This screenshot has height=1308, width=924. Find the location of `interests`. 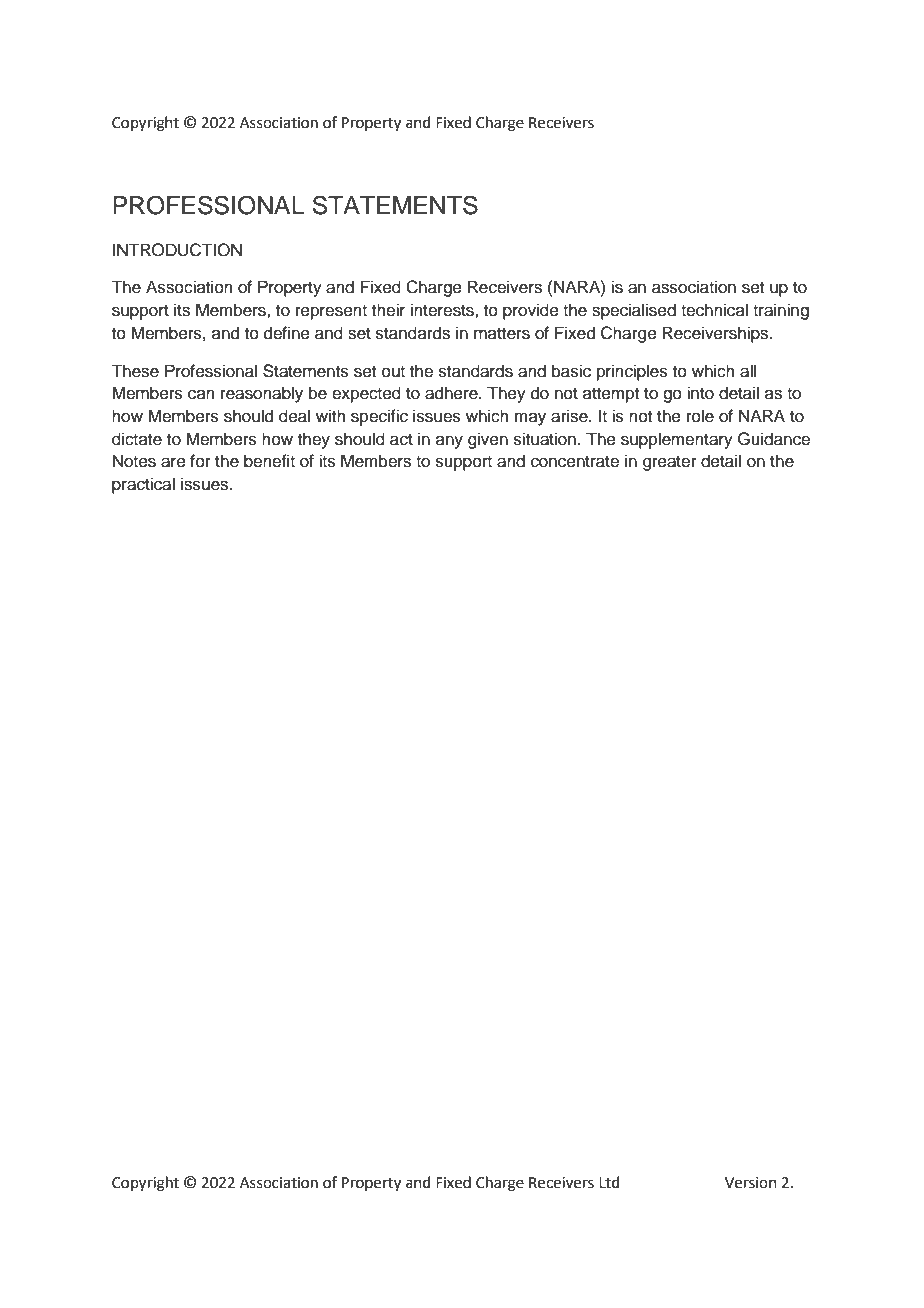

interests is located at coordinates (443, 310).
